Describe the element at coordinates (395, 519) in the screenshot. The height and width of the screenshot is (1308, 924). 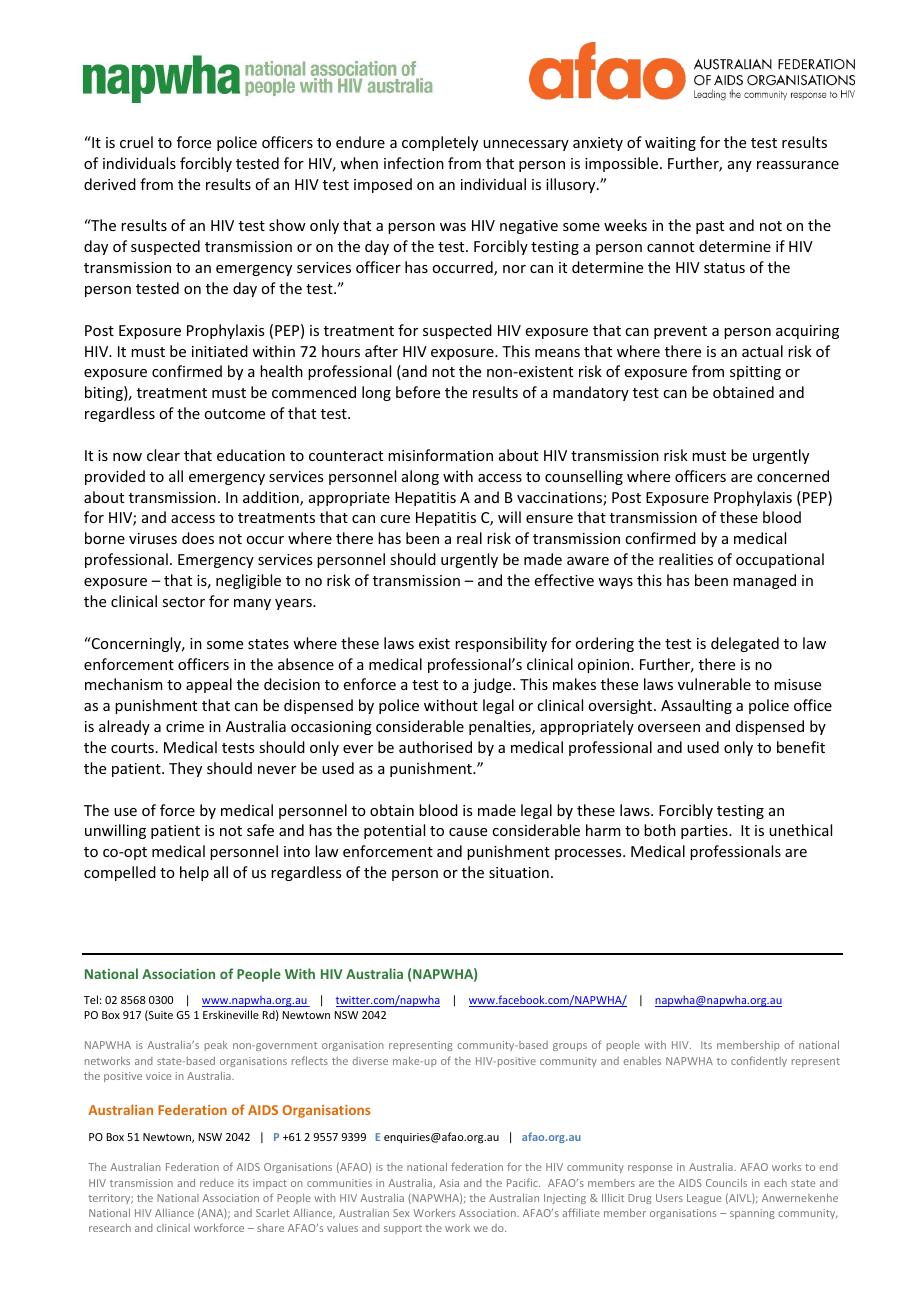
I see `cure` at that location.
